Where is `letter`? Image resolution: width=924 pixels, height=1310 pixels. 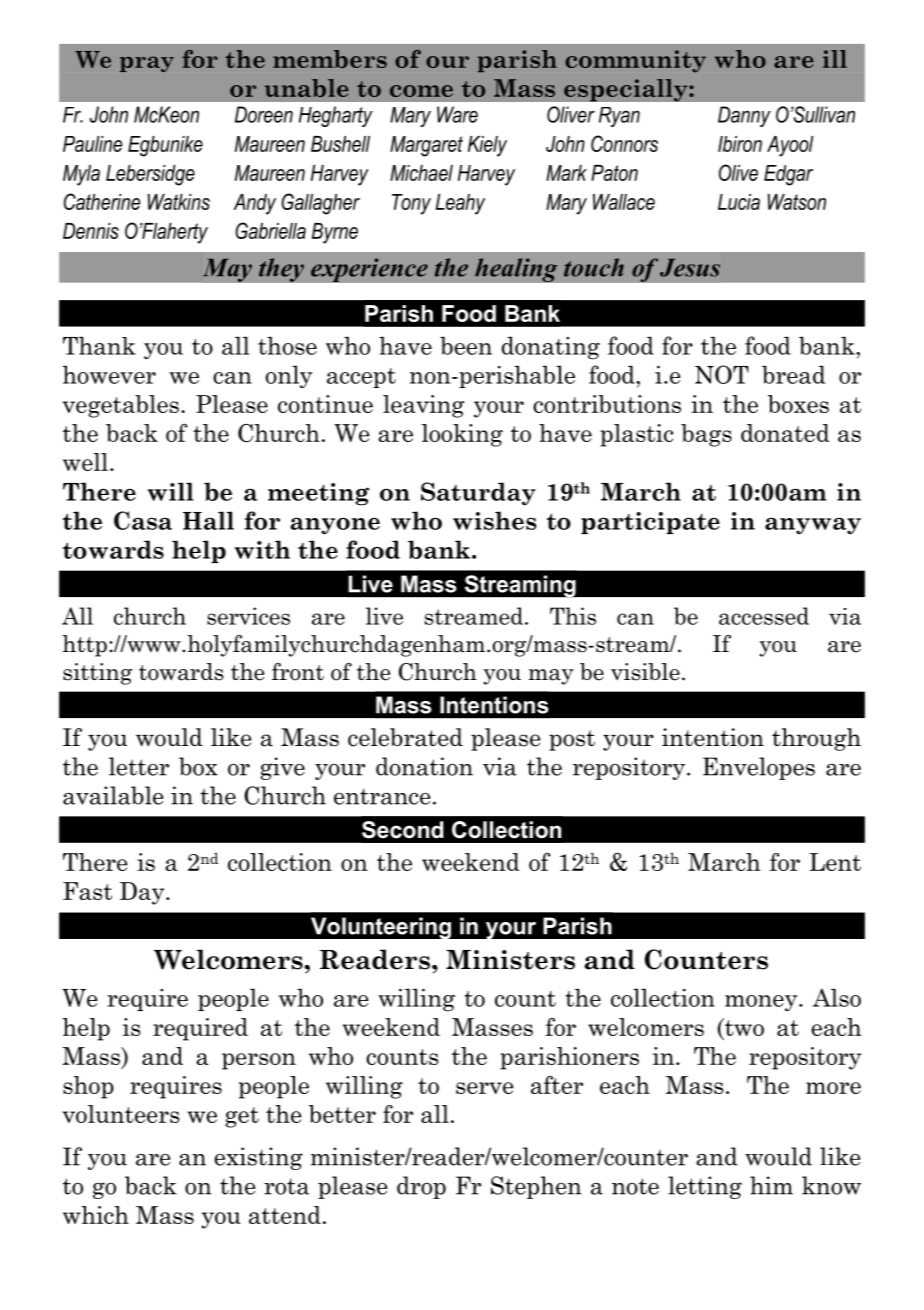
letter is located at coordinates (139, 766).
